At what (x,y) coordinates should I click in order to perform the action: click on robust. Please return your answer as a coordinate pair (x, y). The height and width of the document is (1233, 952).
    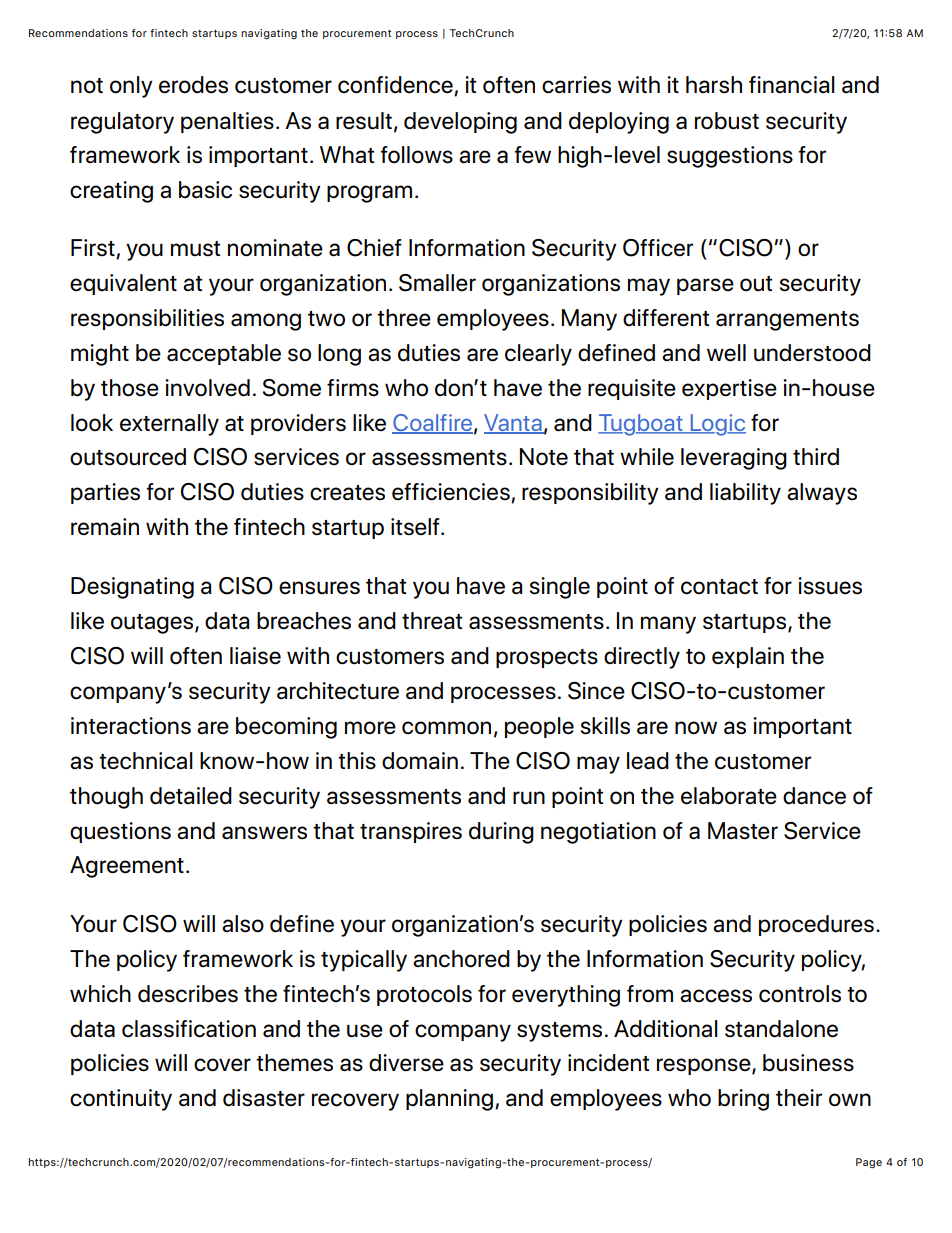
    Looking at the image, I should click on (727, 121).
